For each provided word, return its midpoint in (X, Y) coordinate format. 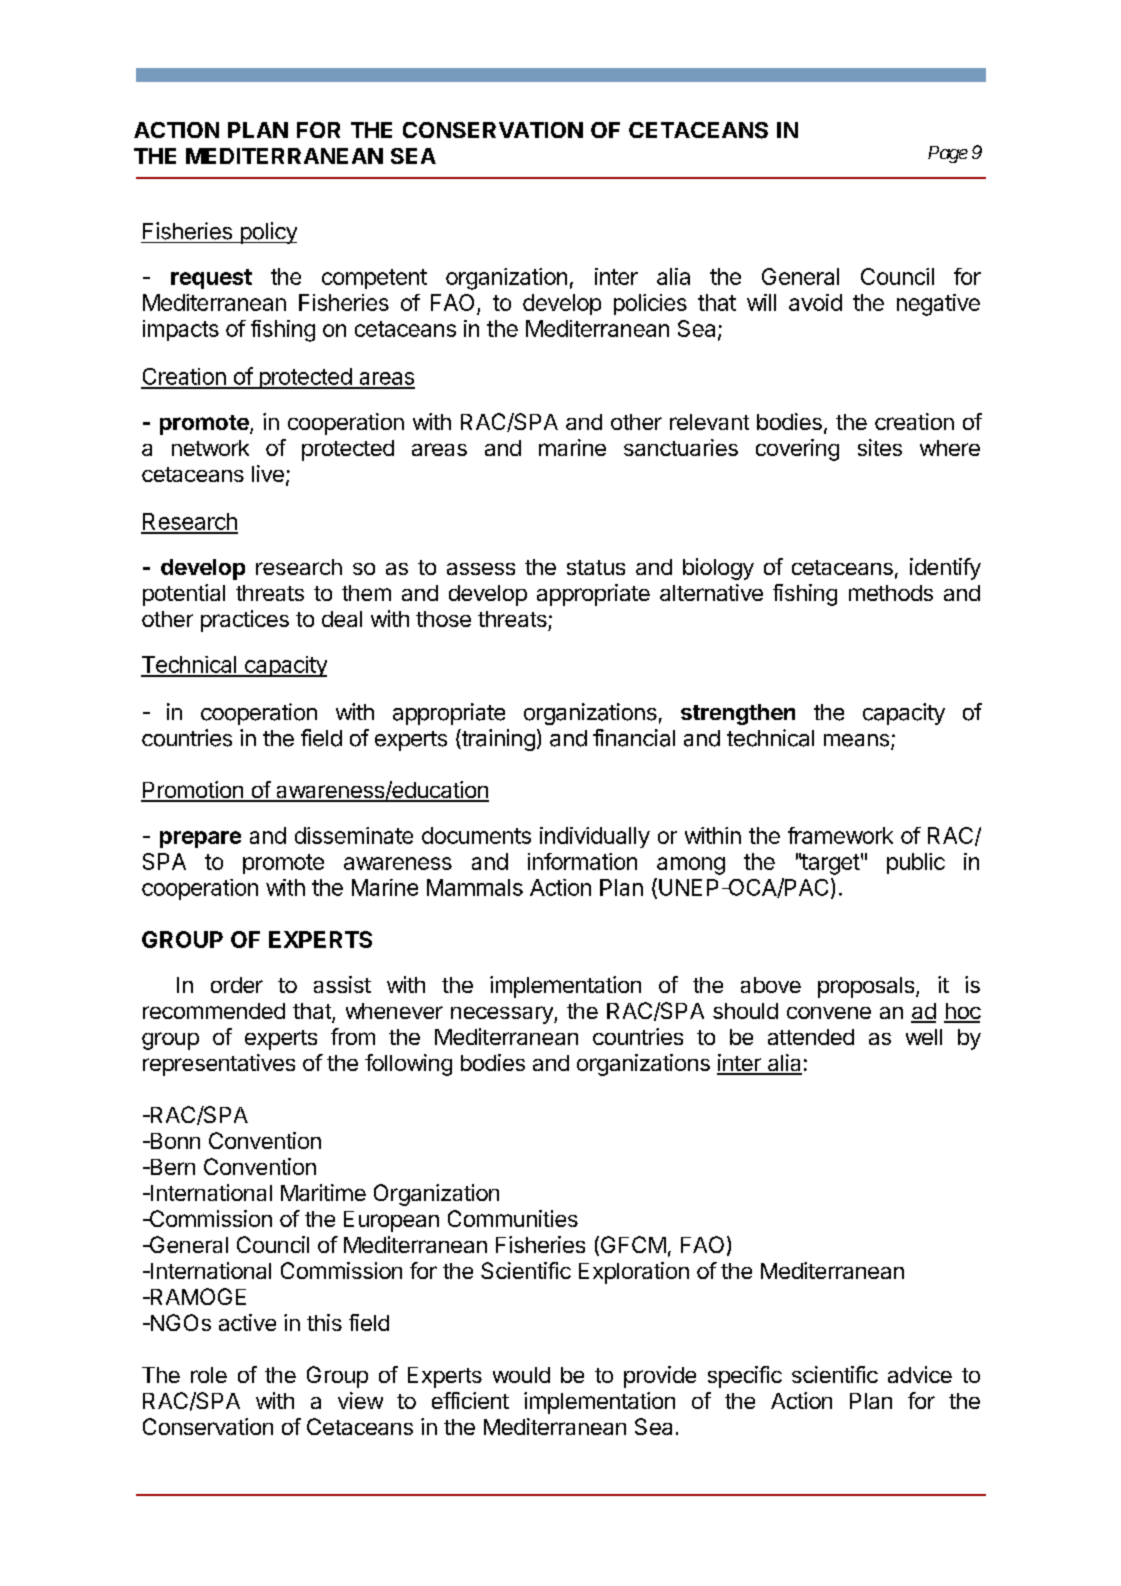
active (247, 1322)
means (856, 740)
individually (595, 837)
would (521, 1375)
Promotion (193, 791)
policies (650, 304)
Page (948, 154)
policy (267, 233)
